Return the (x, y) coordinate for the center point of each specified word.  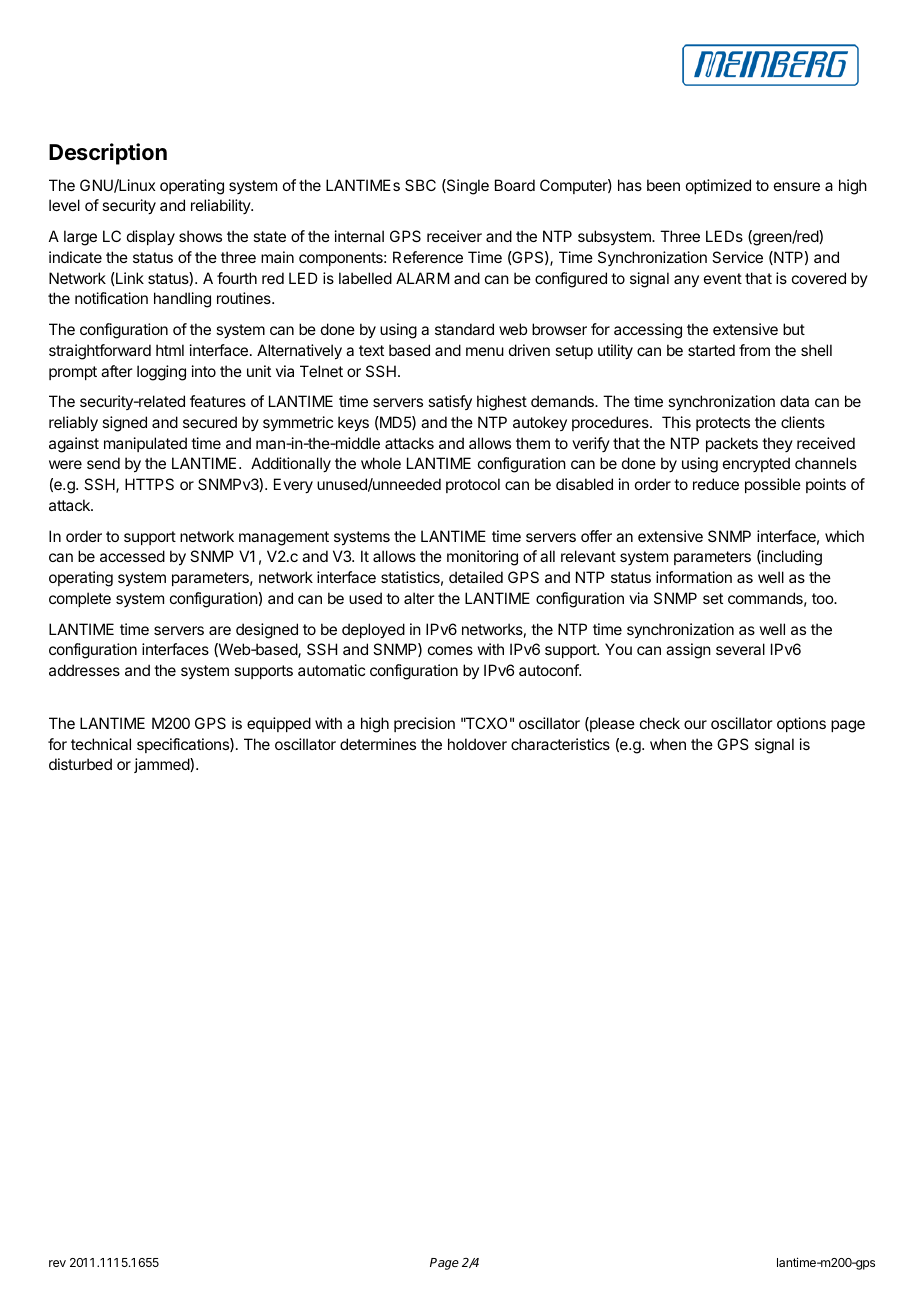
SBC (420, 185)
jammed (162, 765)
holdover (477, 744)
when (668, 744)
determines (378, 744)
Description (108, 154)
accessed (132, 556)
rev (57, 1263)
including (791, 558)
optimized (718, 186)
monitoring (482, 558)
